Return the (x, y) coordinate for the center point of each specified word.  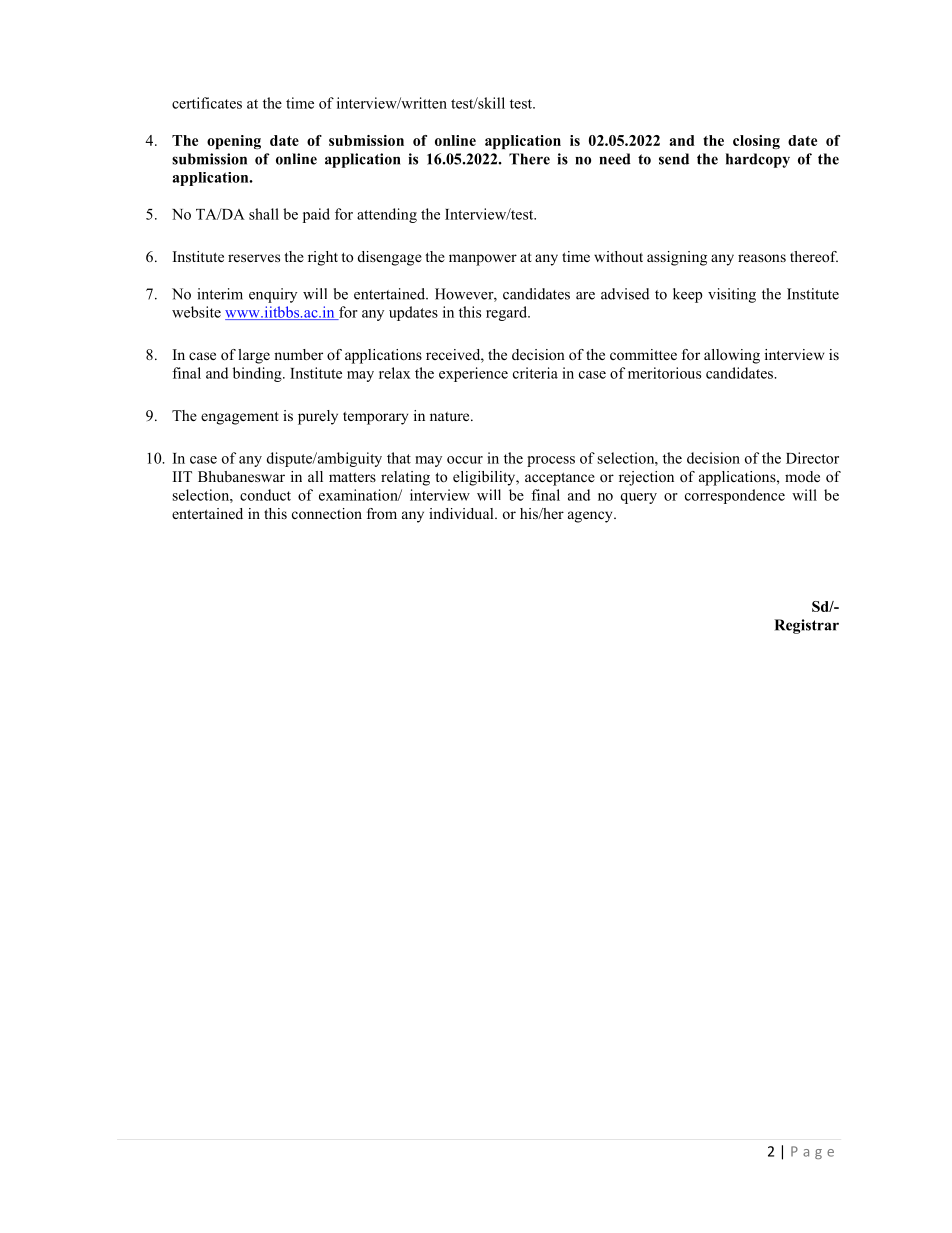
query (639, 498)
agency (591, 517)
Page (812, 1152)
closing (756, 142)
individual (462, 513)
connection (327, 513)
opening (234, 142)
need (615, 159)
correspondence (735, 496)
